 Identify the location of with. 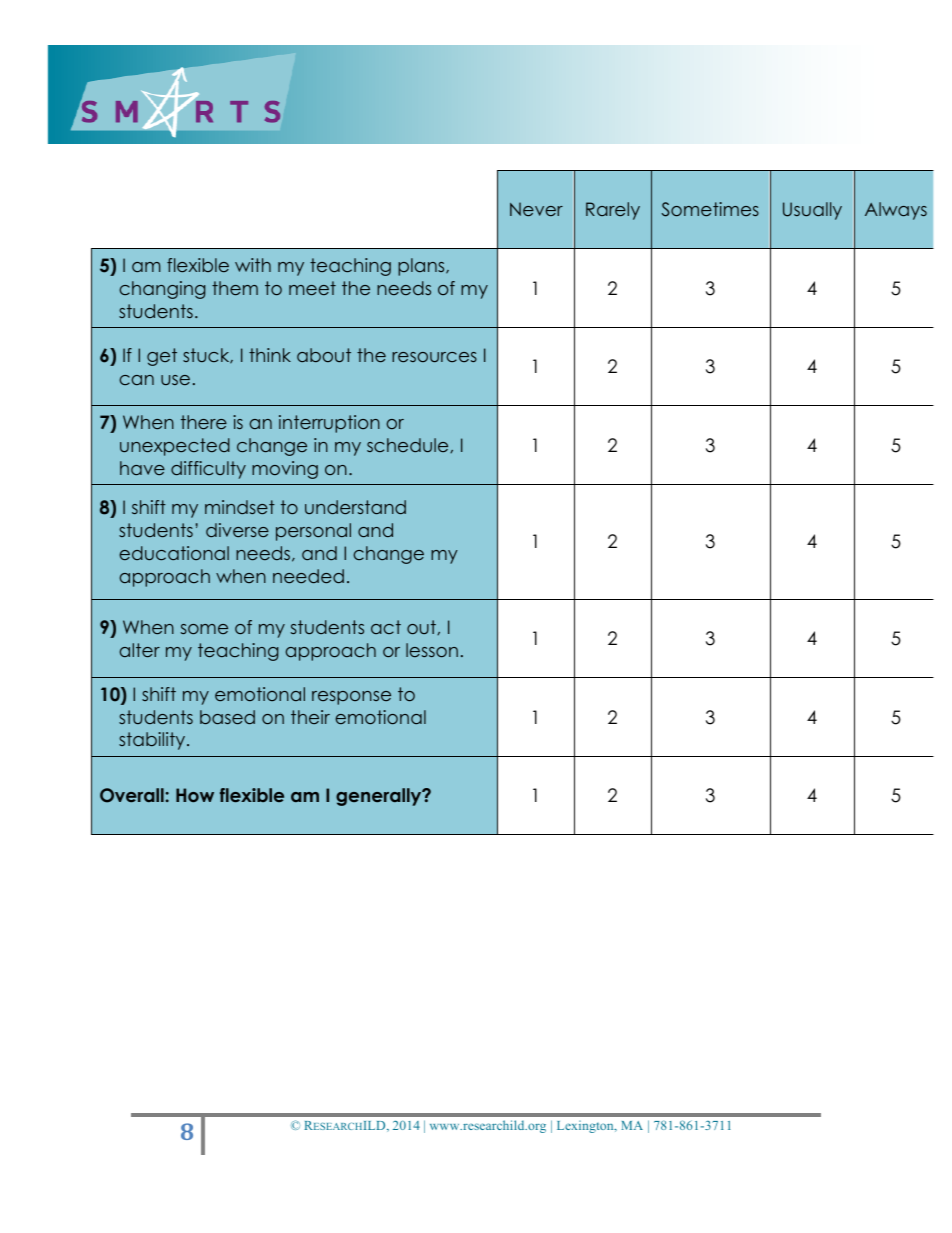
(253, 265).
